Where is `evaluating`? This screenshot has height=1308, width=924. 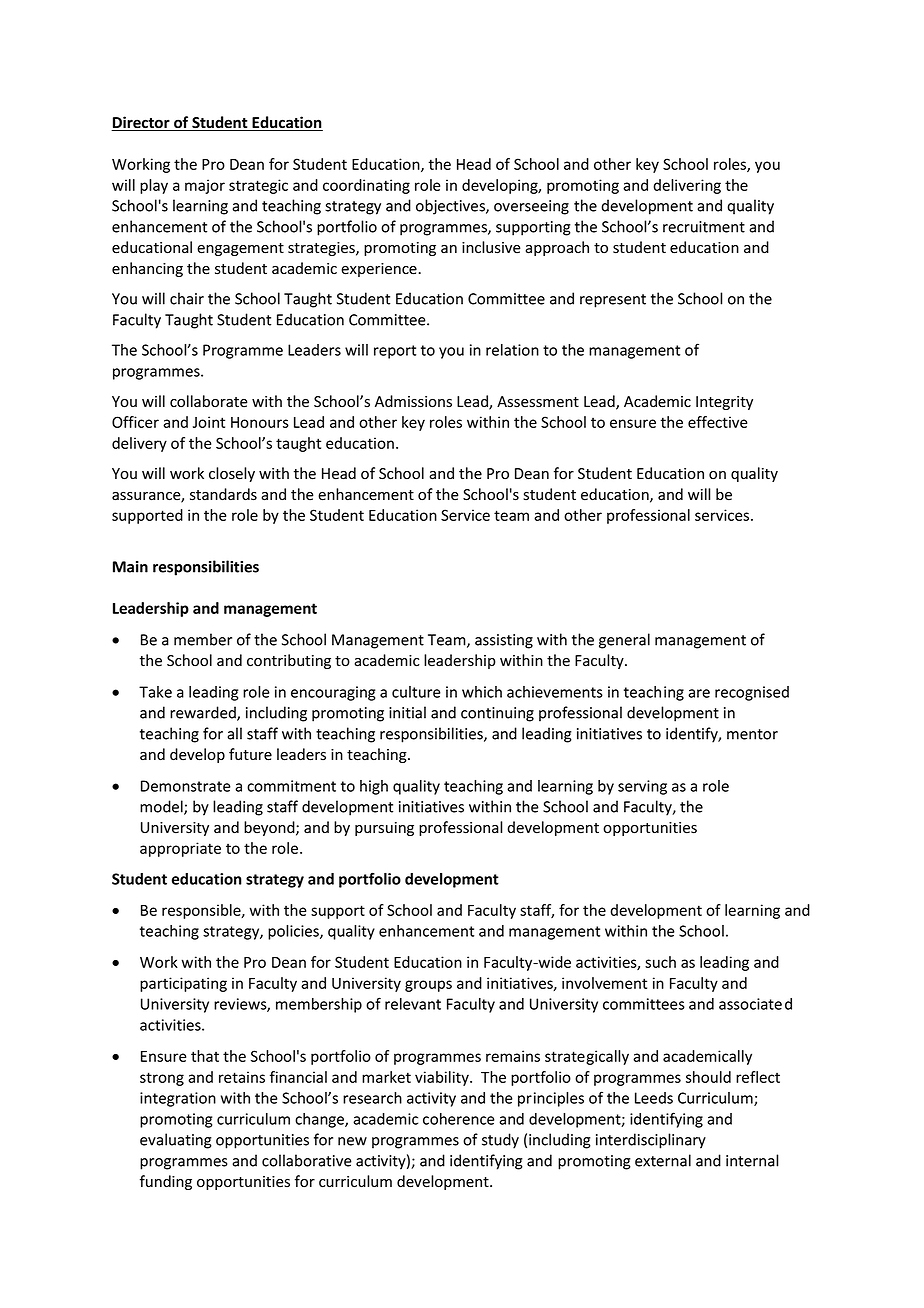
evaluating is located at coordinates (176, 1141).
